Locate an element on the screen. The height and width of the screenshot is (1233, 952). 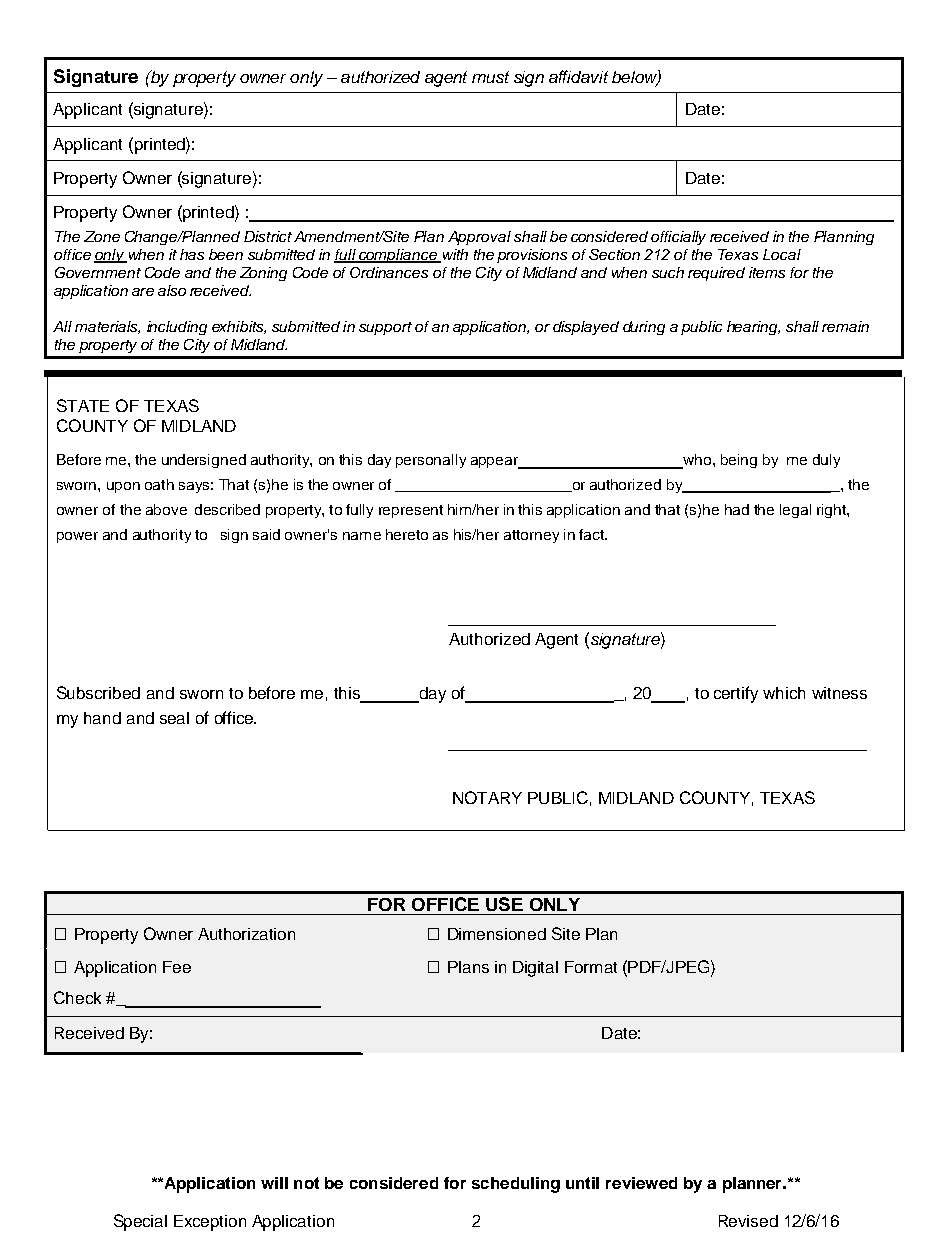
Special is located at coordinates (140, 1222).
